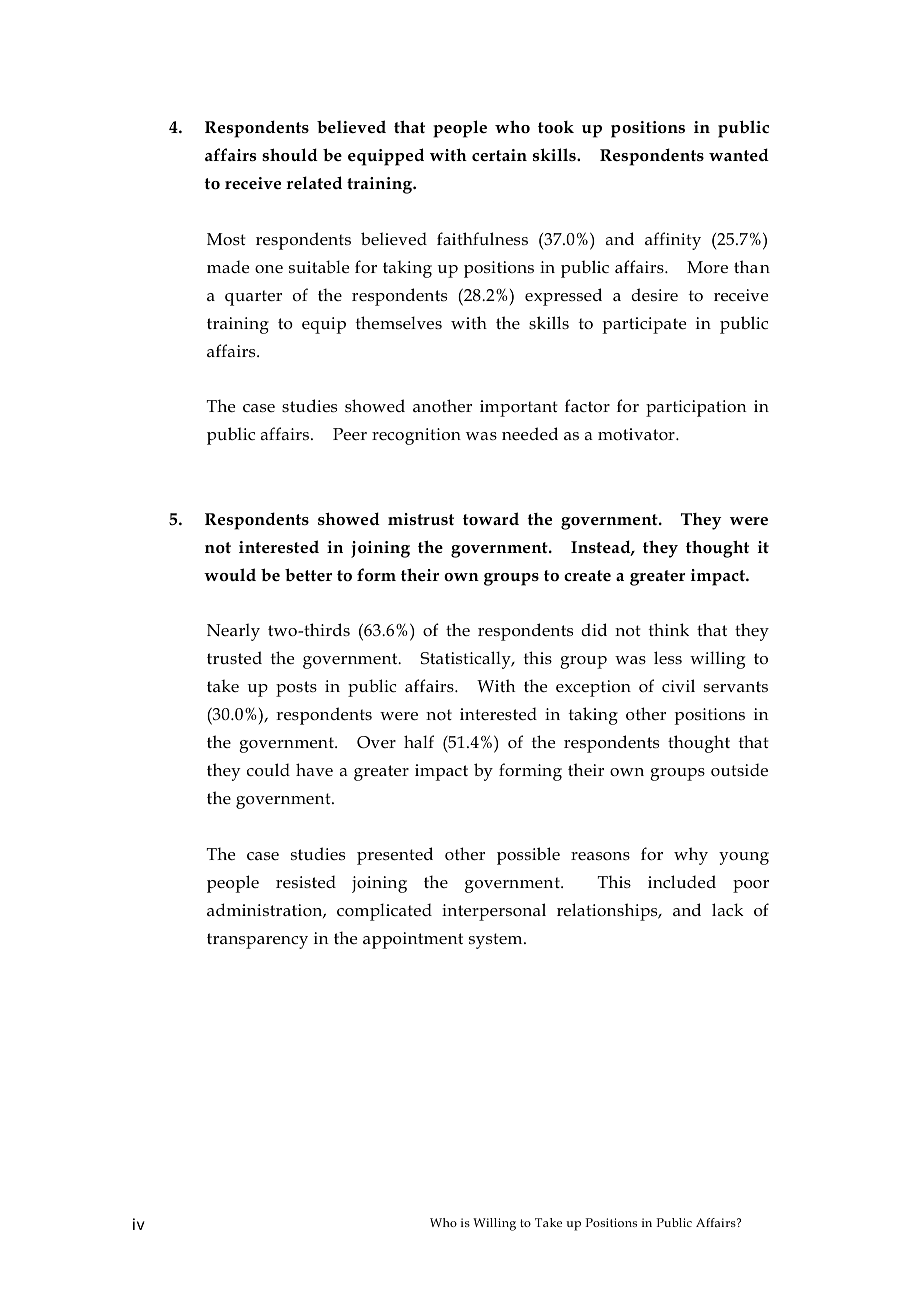 The image size is (924, 1308). What do you see at coordinates (290, 154) in the screenshot?
I see `should` at bounding box center [290, 154].
